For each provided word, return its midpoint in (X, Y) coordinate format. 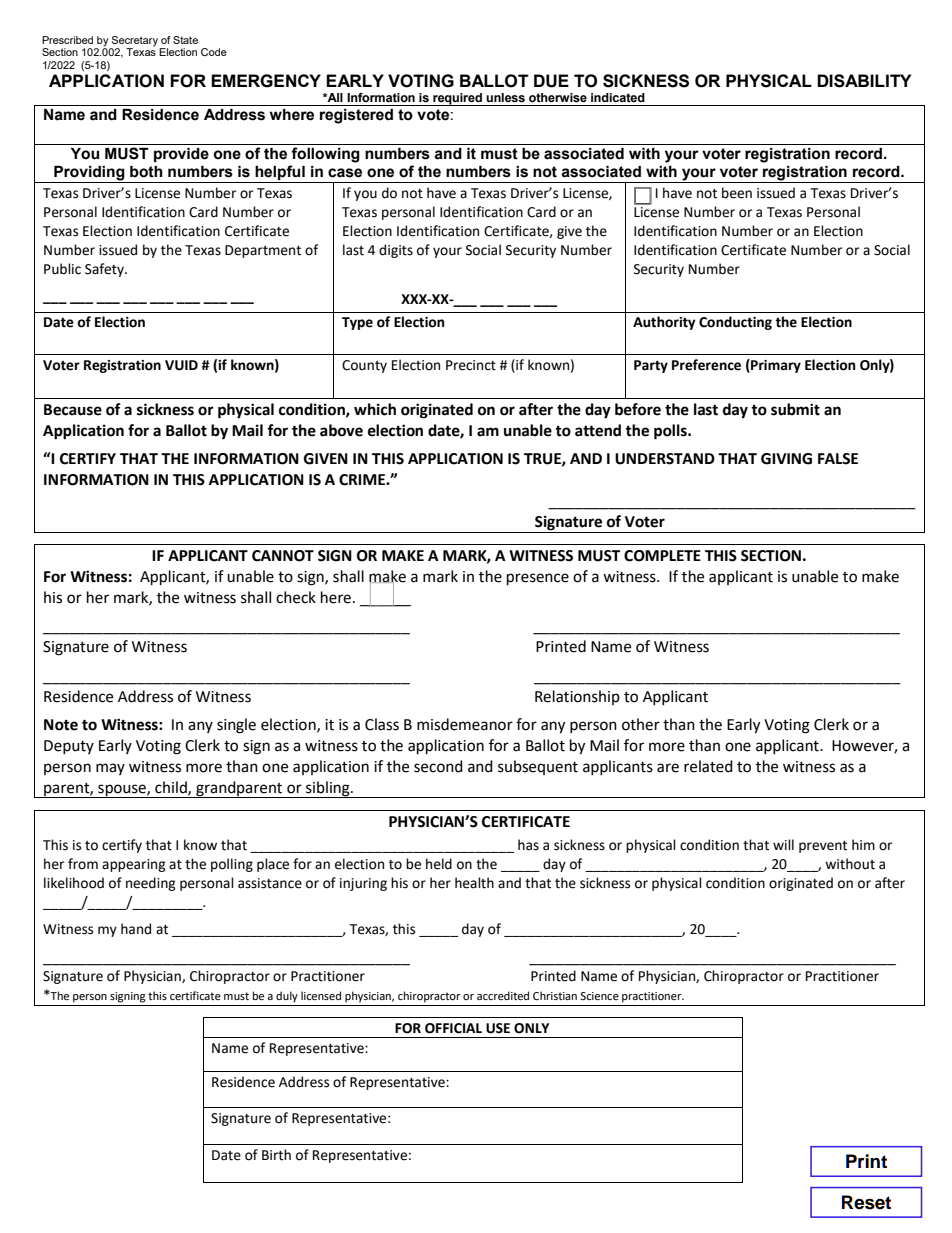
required (457, 99)
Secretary (135, 41)
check (296, 597)
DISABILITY (864, 81)
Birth (276, 1155)
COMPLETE (662, 556)
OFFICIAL (453, 1028)
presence (538, 579)
